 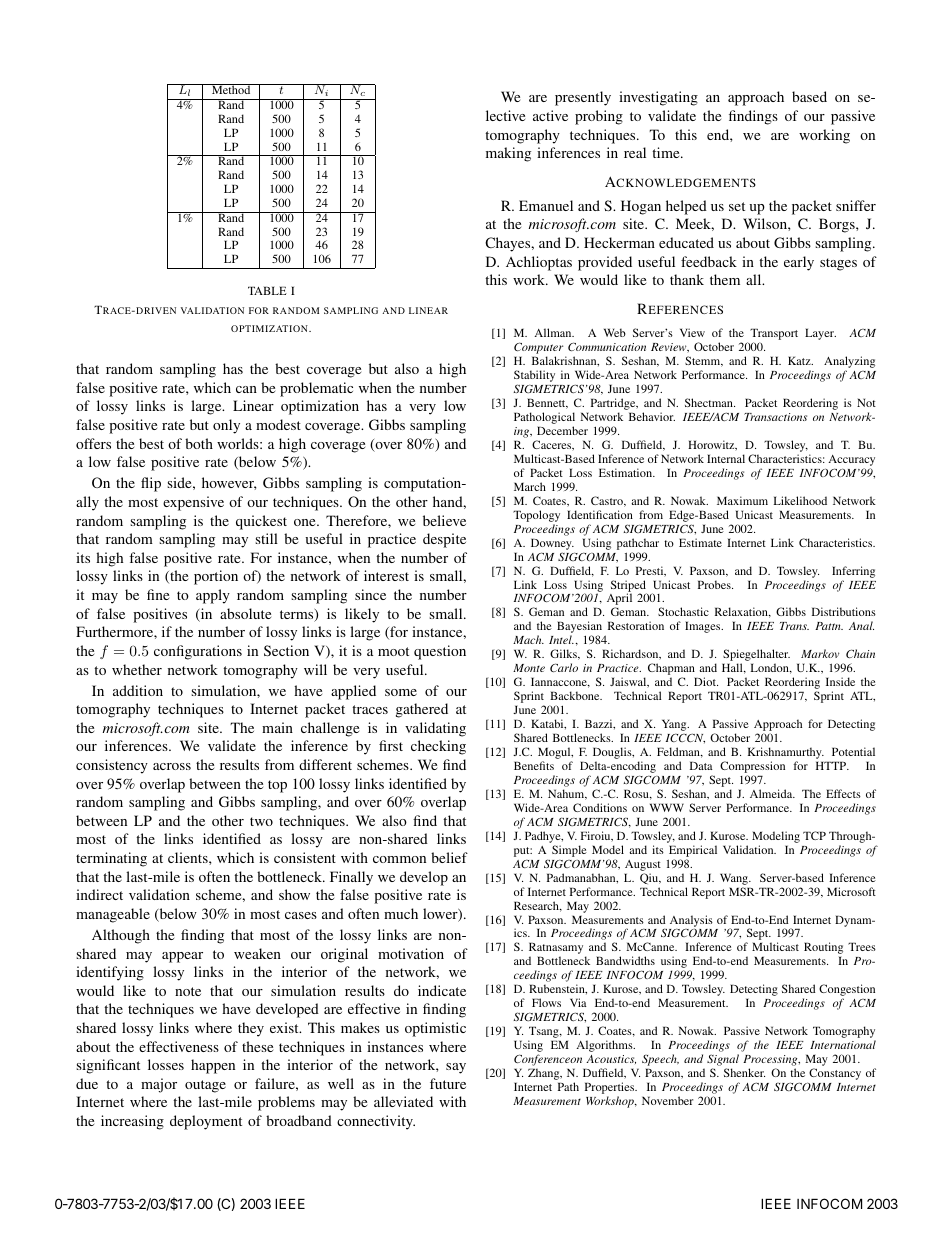 I want to click on belief, so click(x=449, y=857).
